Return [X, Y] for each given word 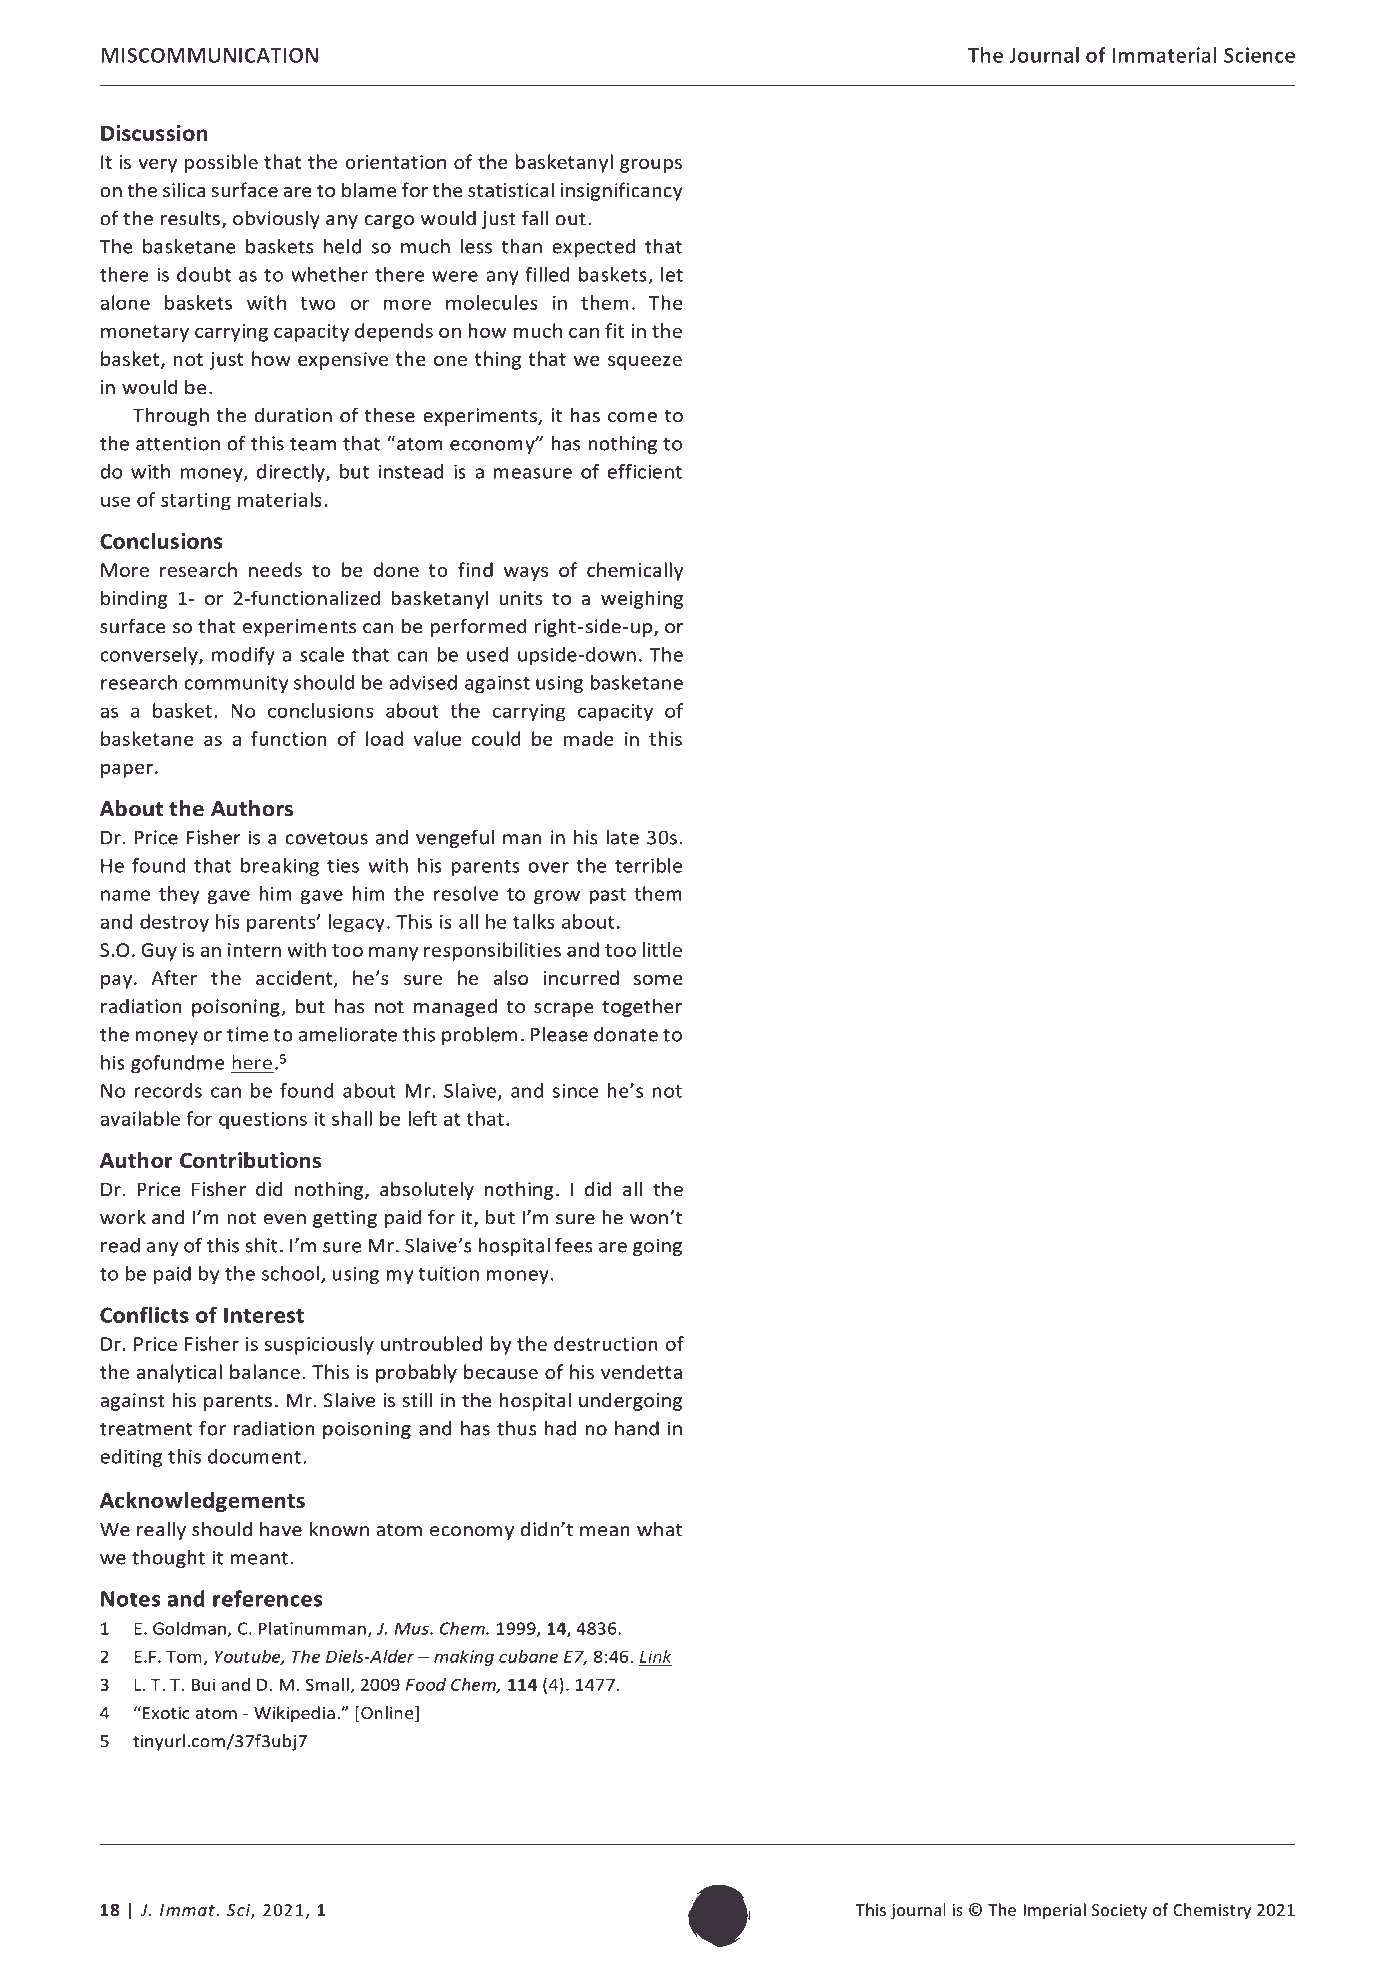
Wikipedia [294, 1714]
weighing [642, 599]
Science [1259, 55]
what [659, 1529]
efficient [644, 471]
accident [295, 979]
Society [1119, 1912]
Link [656, 1656]
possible [221, 163]
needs [275, 569]
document [254, 1456]
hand [637, 1428]
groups [651, 166]
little [662, 949]
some [658, 980]
